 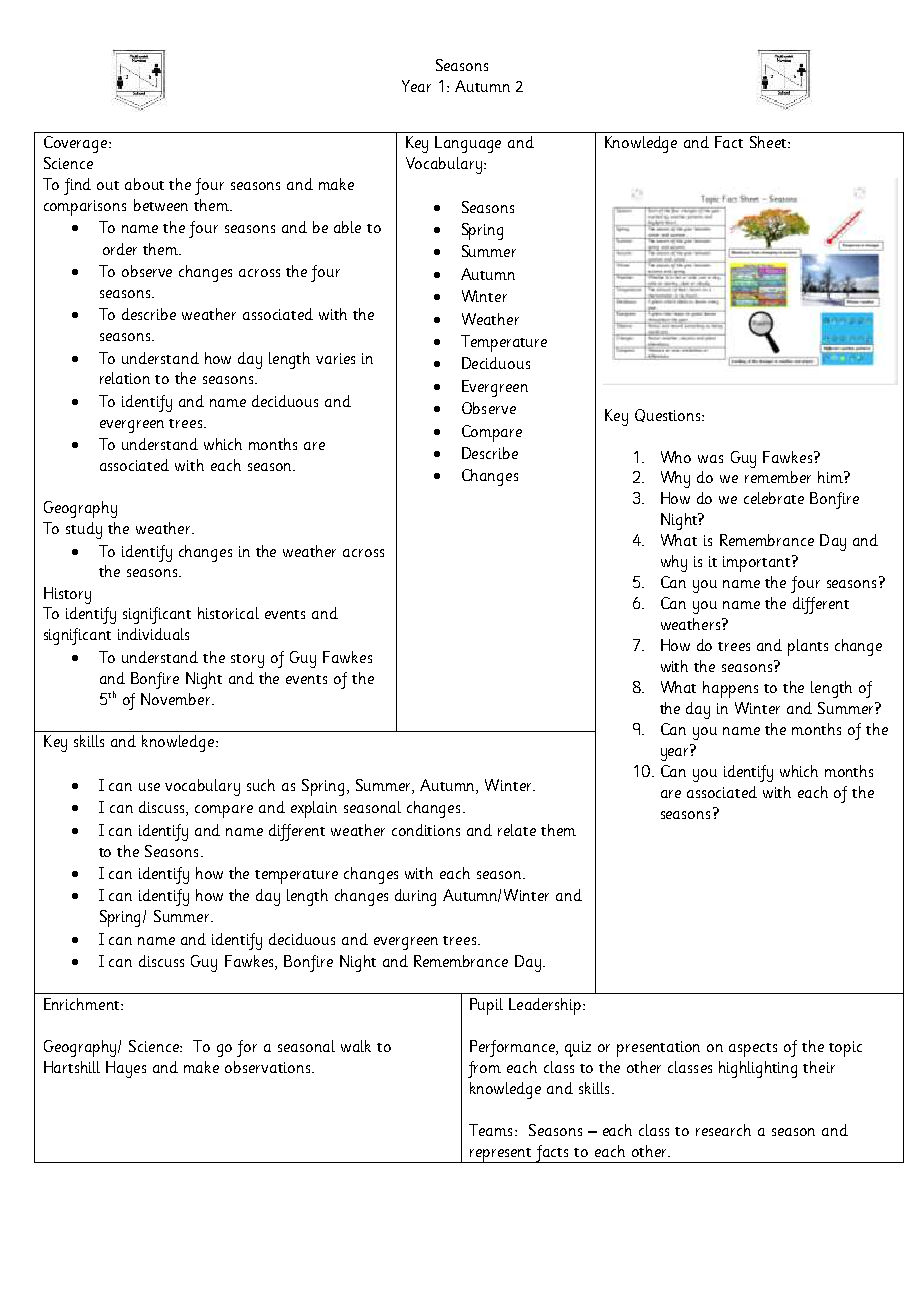 What do you see at coordinates (723, 1130) in the screenshot?
I see `research` at bounding box center [723, 1130].
